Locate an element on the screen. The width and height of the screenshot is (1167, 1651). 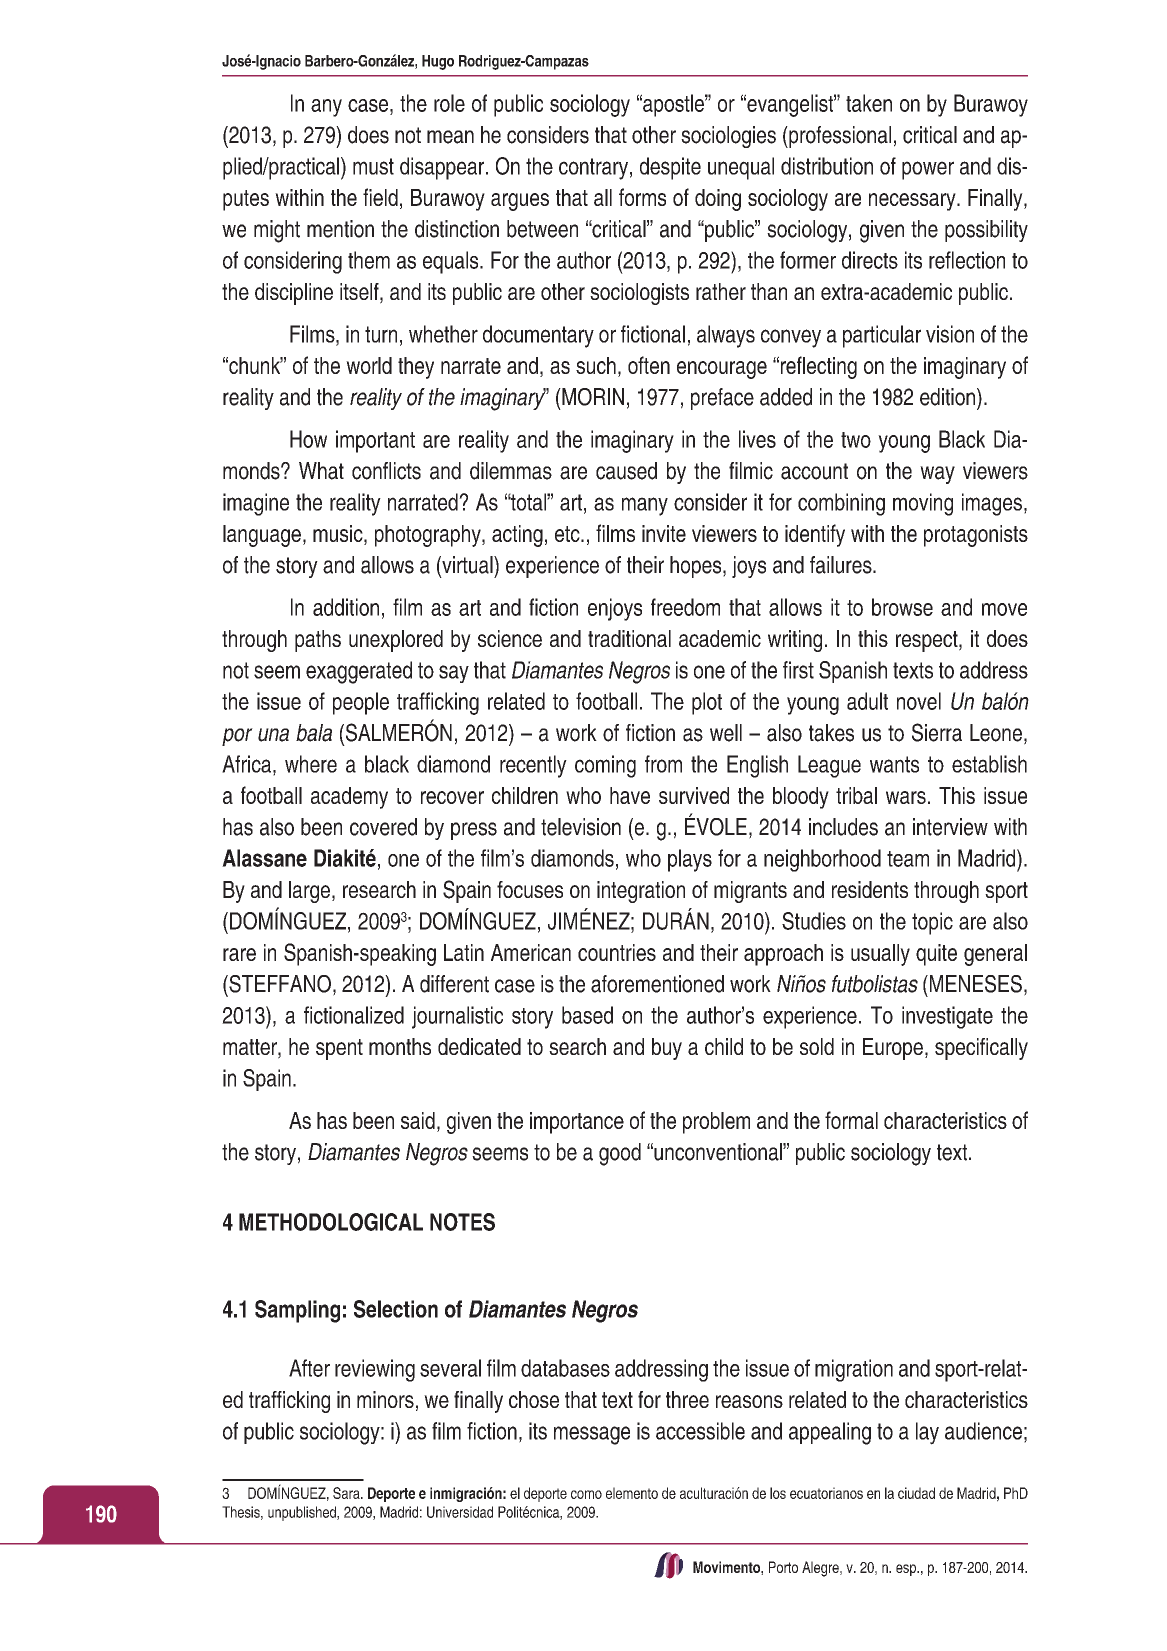
world is located at coordinates (369, 365).
